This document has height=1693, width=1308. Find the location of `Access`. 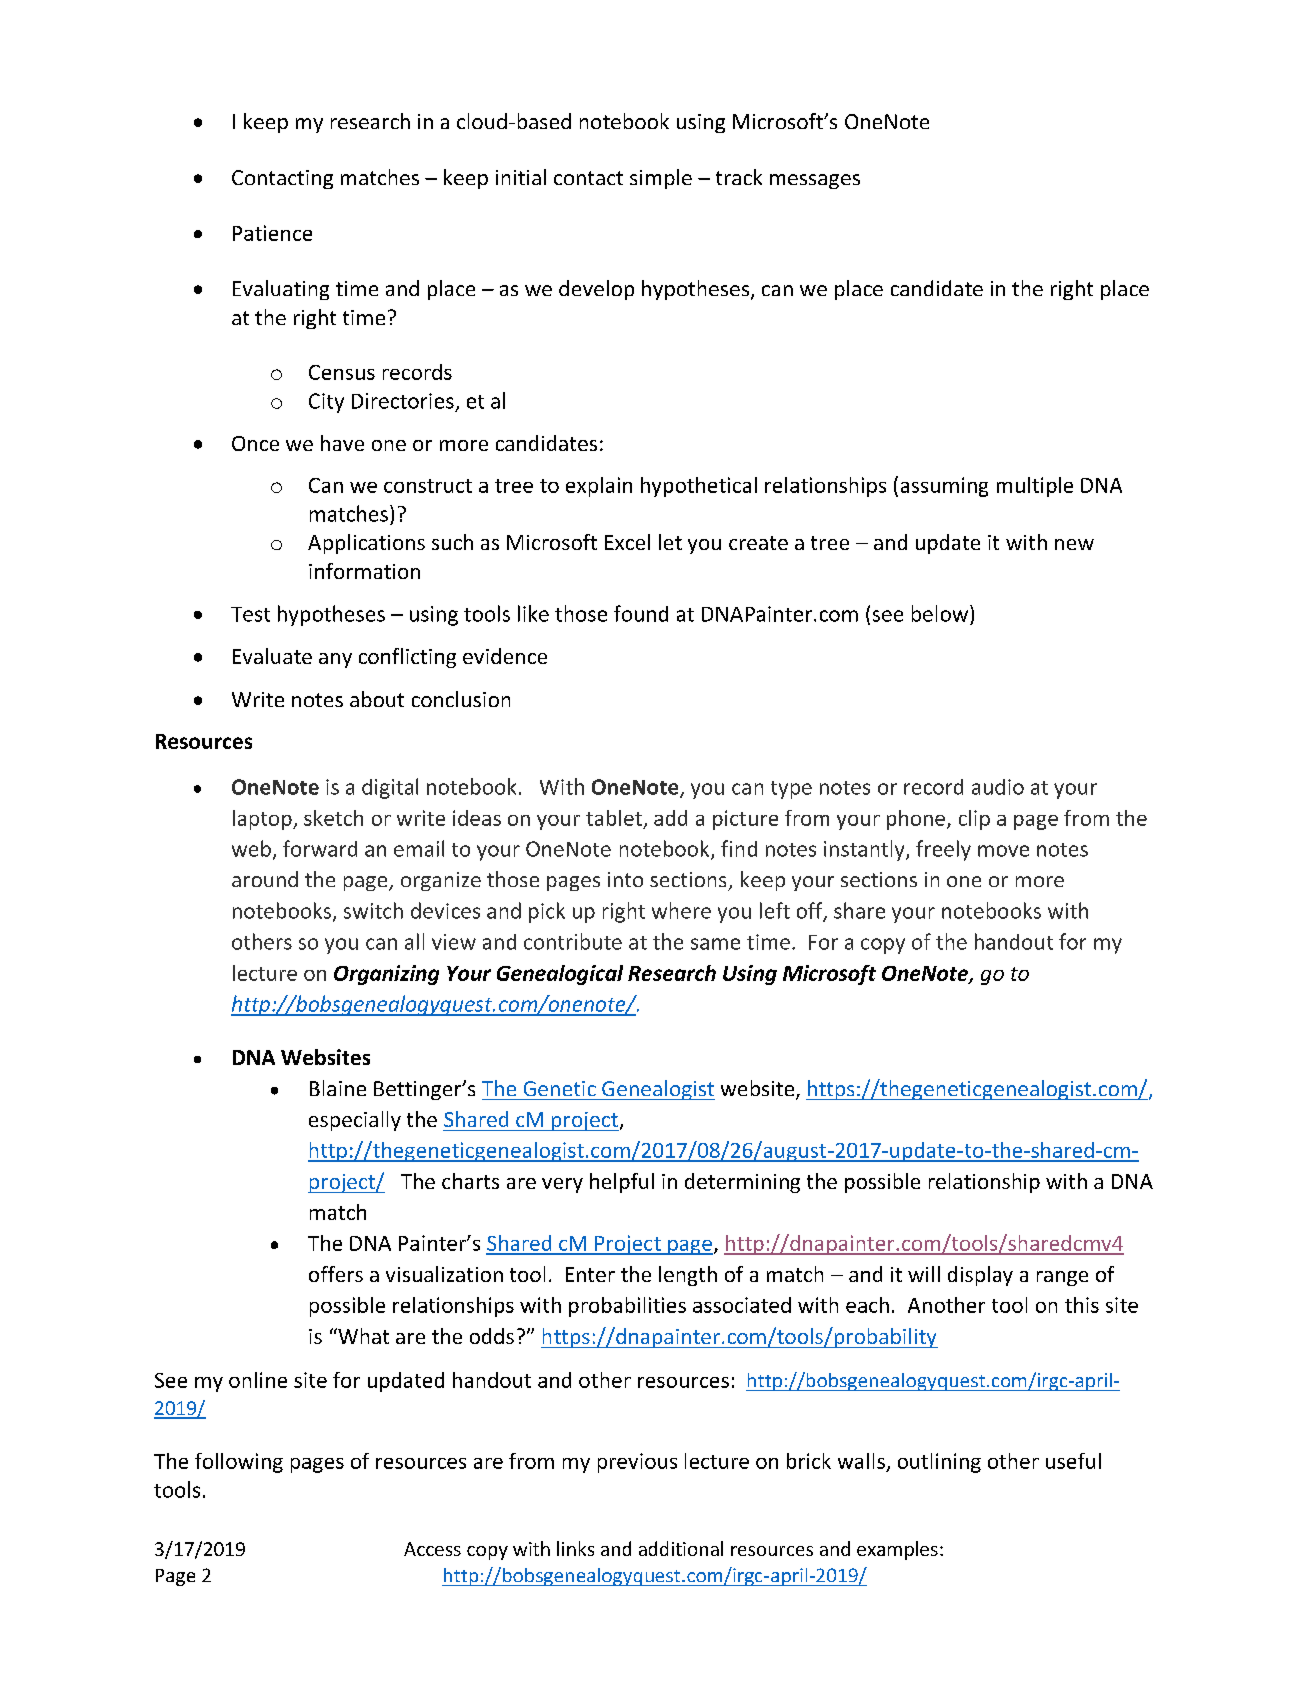

Access is located at coordinates (432, 1549).
